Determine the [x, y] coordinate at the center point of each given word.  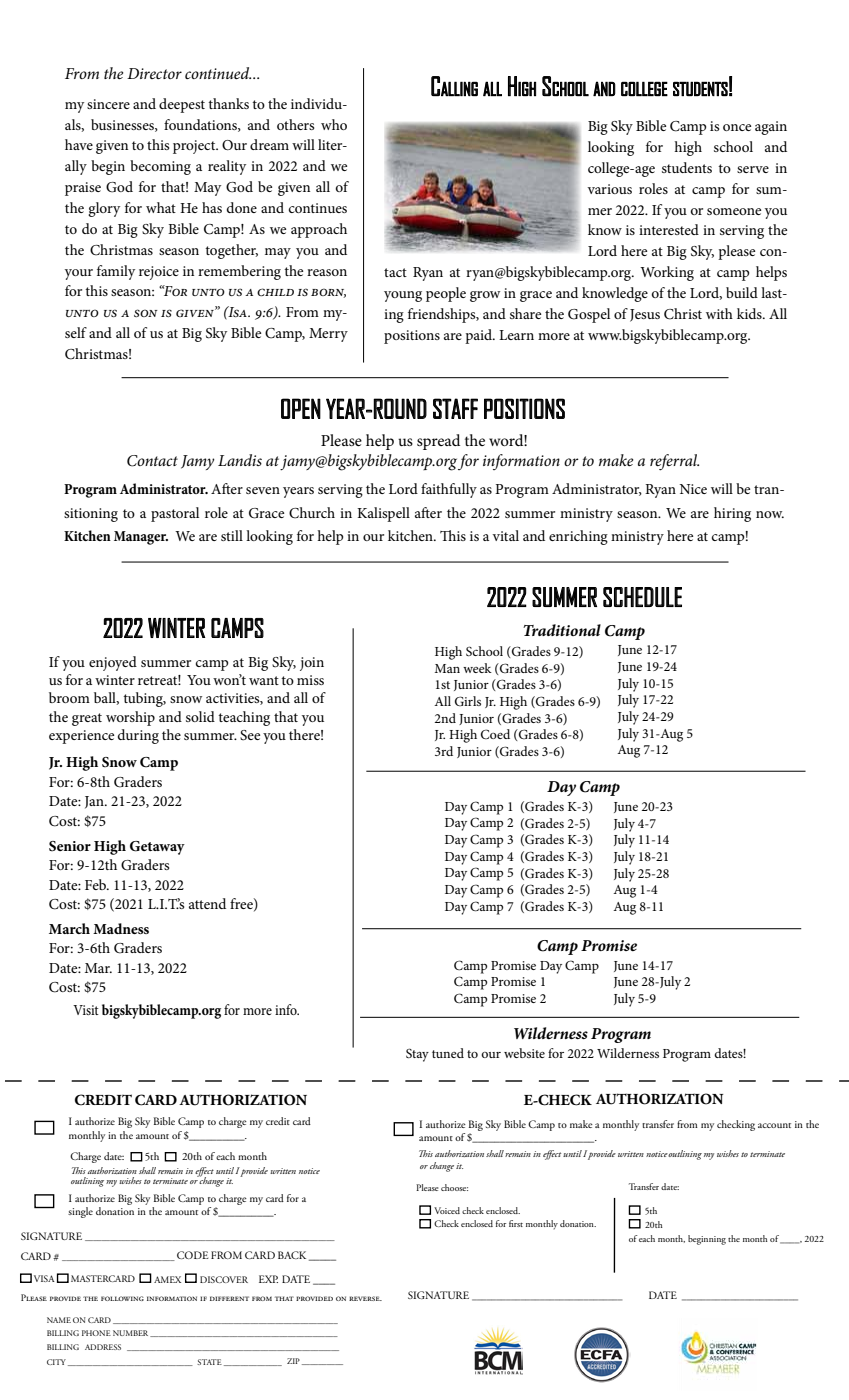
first [516, 1223]
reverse [365, 1298]
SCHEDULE [642, 597]
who [334, 124]
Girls [468, 701]
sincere [108, 104]
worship [130, 718]
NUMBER [132, 1333]
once [737, 127]
